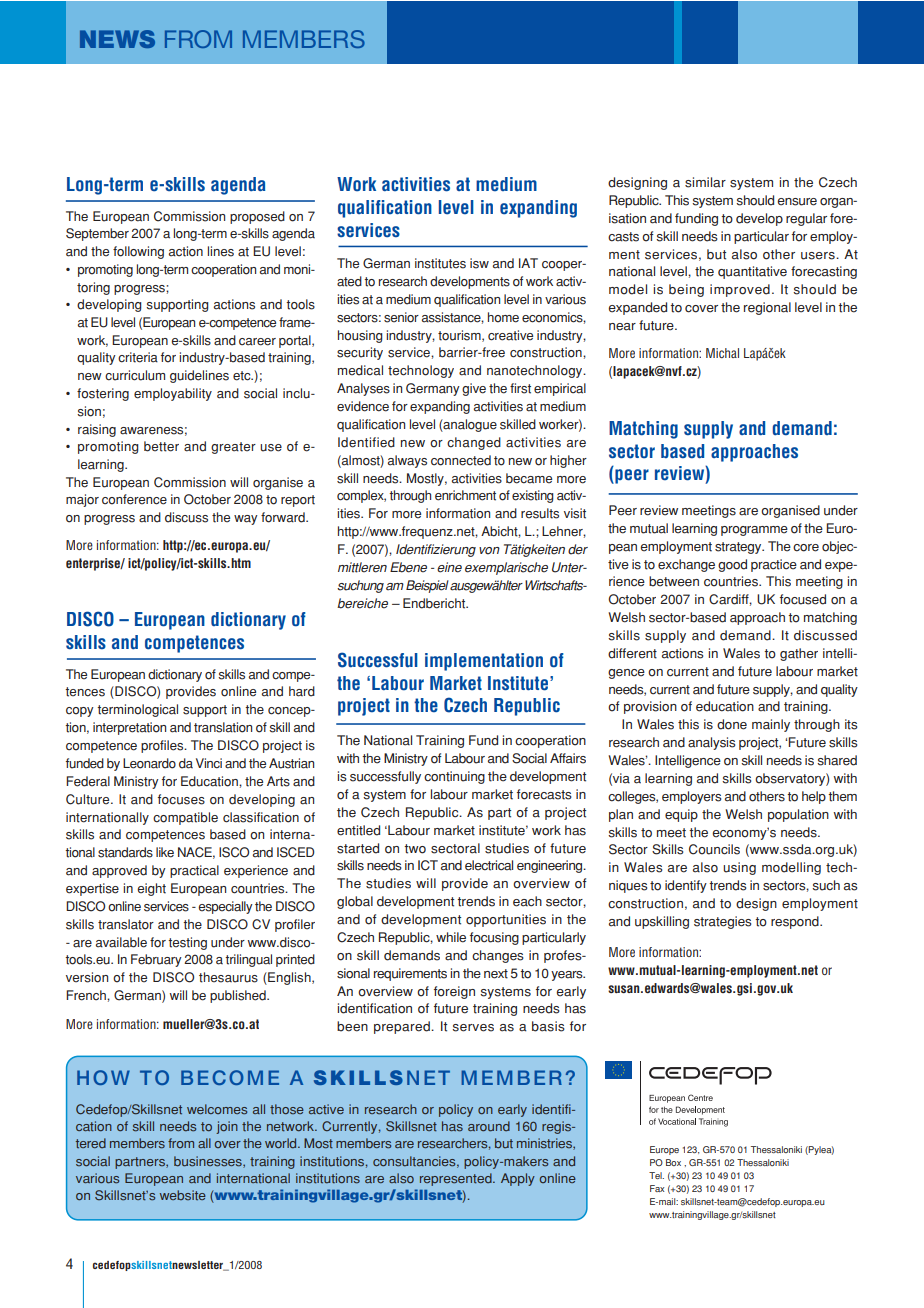  Describe the element at coordinates (797, 202) in the screenshot. I see `ensure` at that location.
